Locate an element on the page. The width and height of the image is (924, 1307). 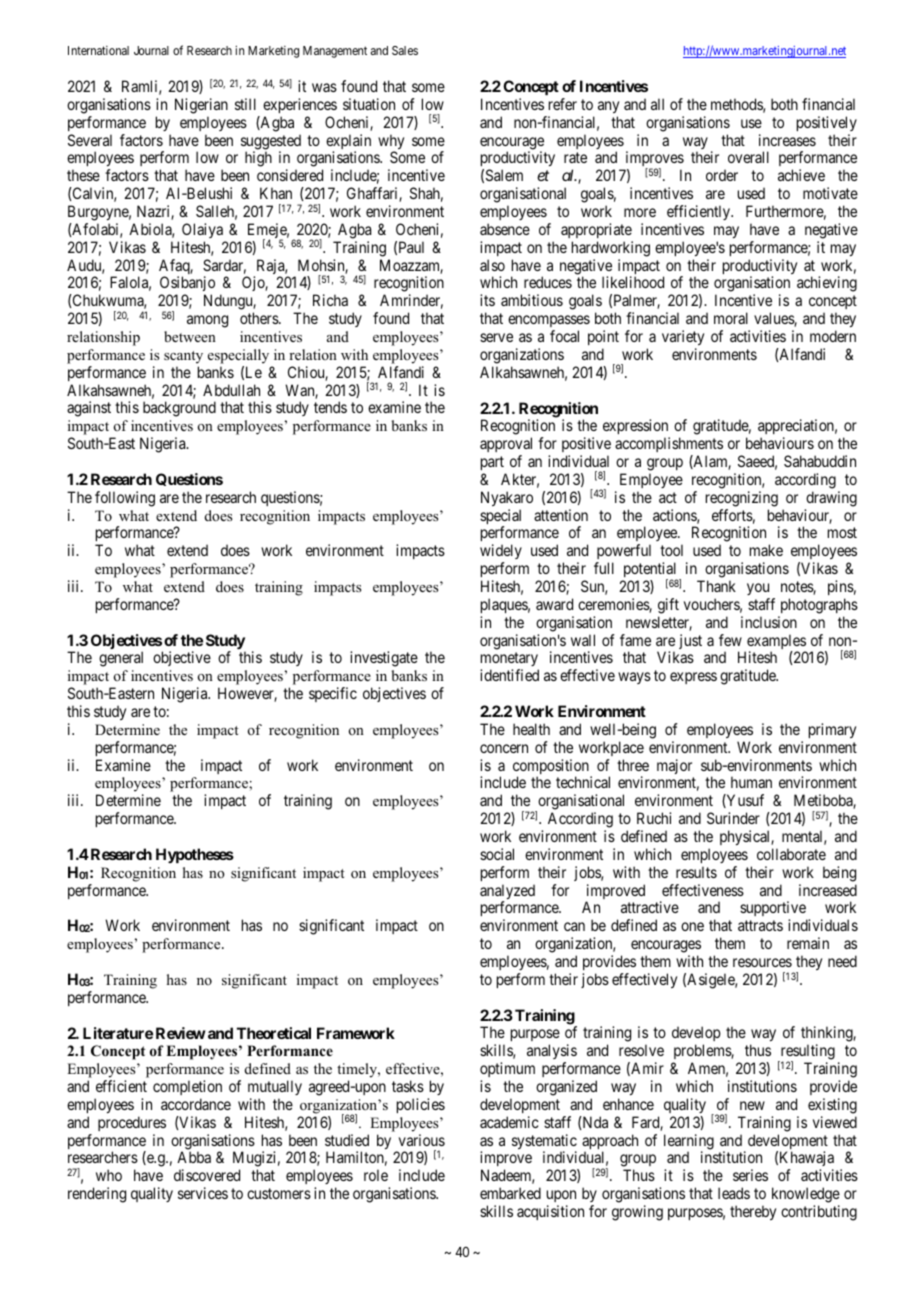
its is located at coordinates (487, 300).
